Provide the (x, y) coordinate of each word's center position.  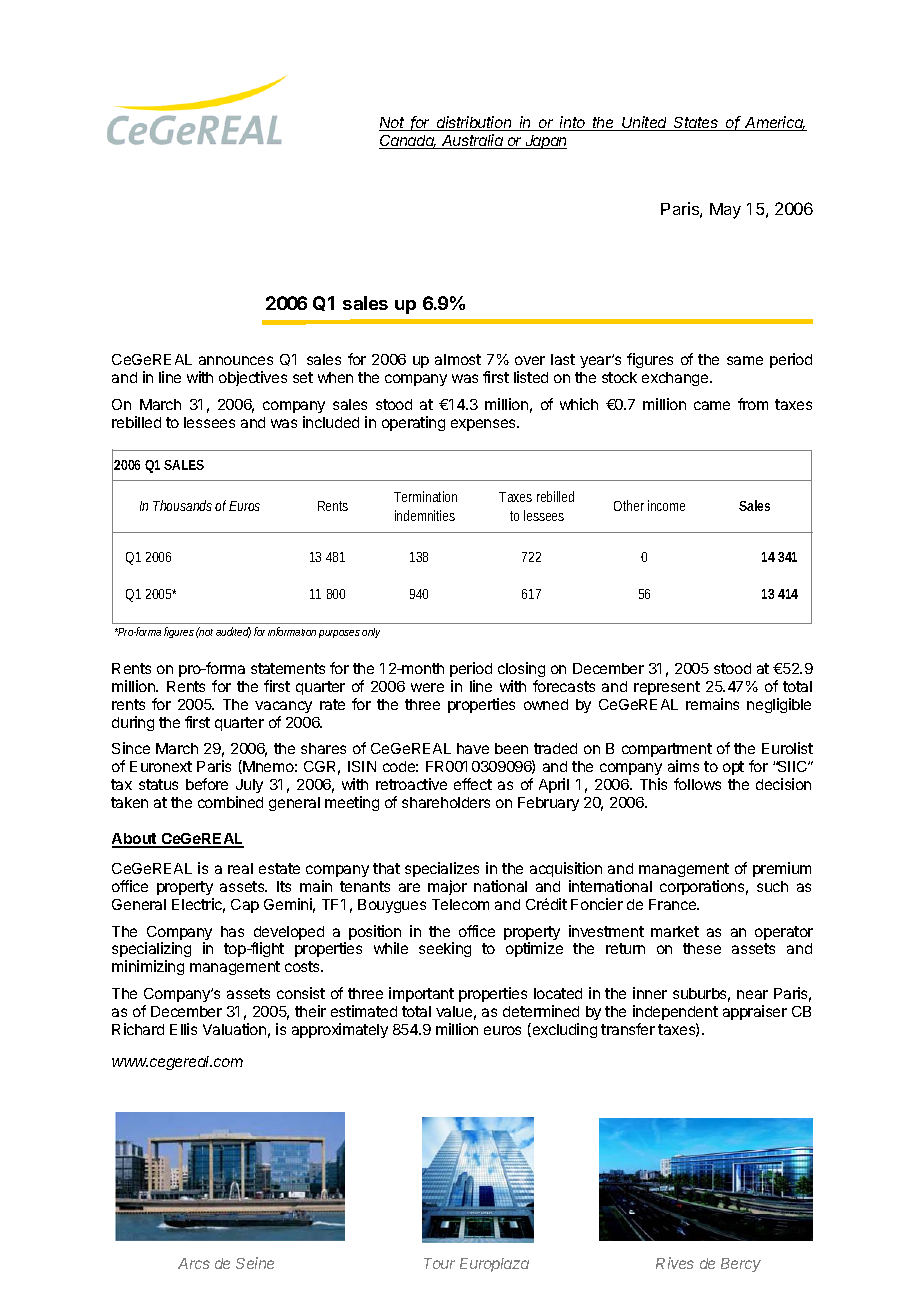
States (697, 124)
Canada (407, 142)
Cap (245, 906)
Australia (472, 141)
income (666, 505)
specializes (442, 869)
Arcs (194, 1263)
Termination (425, 496)
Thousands (184, 505)
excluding (563, 1030)
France (674, 904)
